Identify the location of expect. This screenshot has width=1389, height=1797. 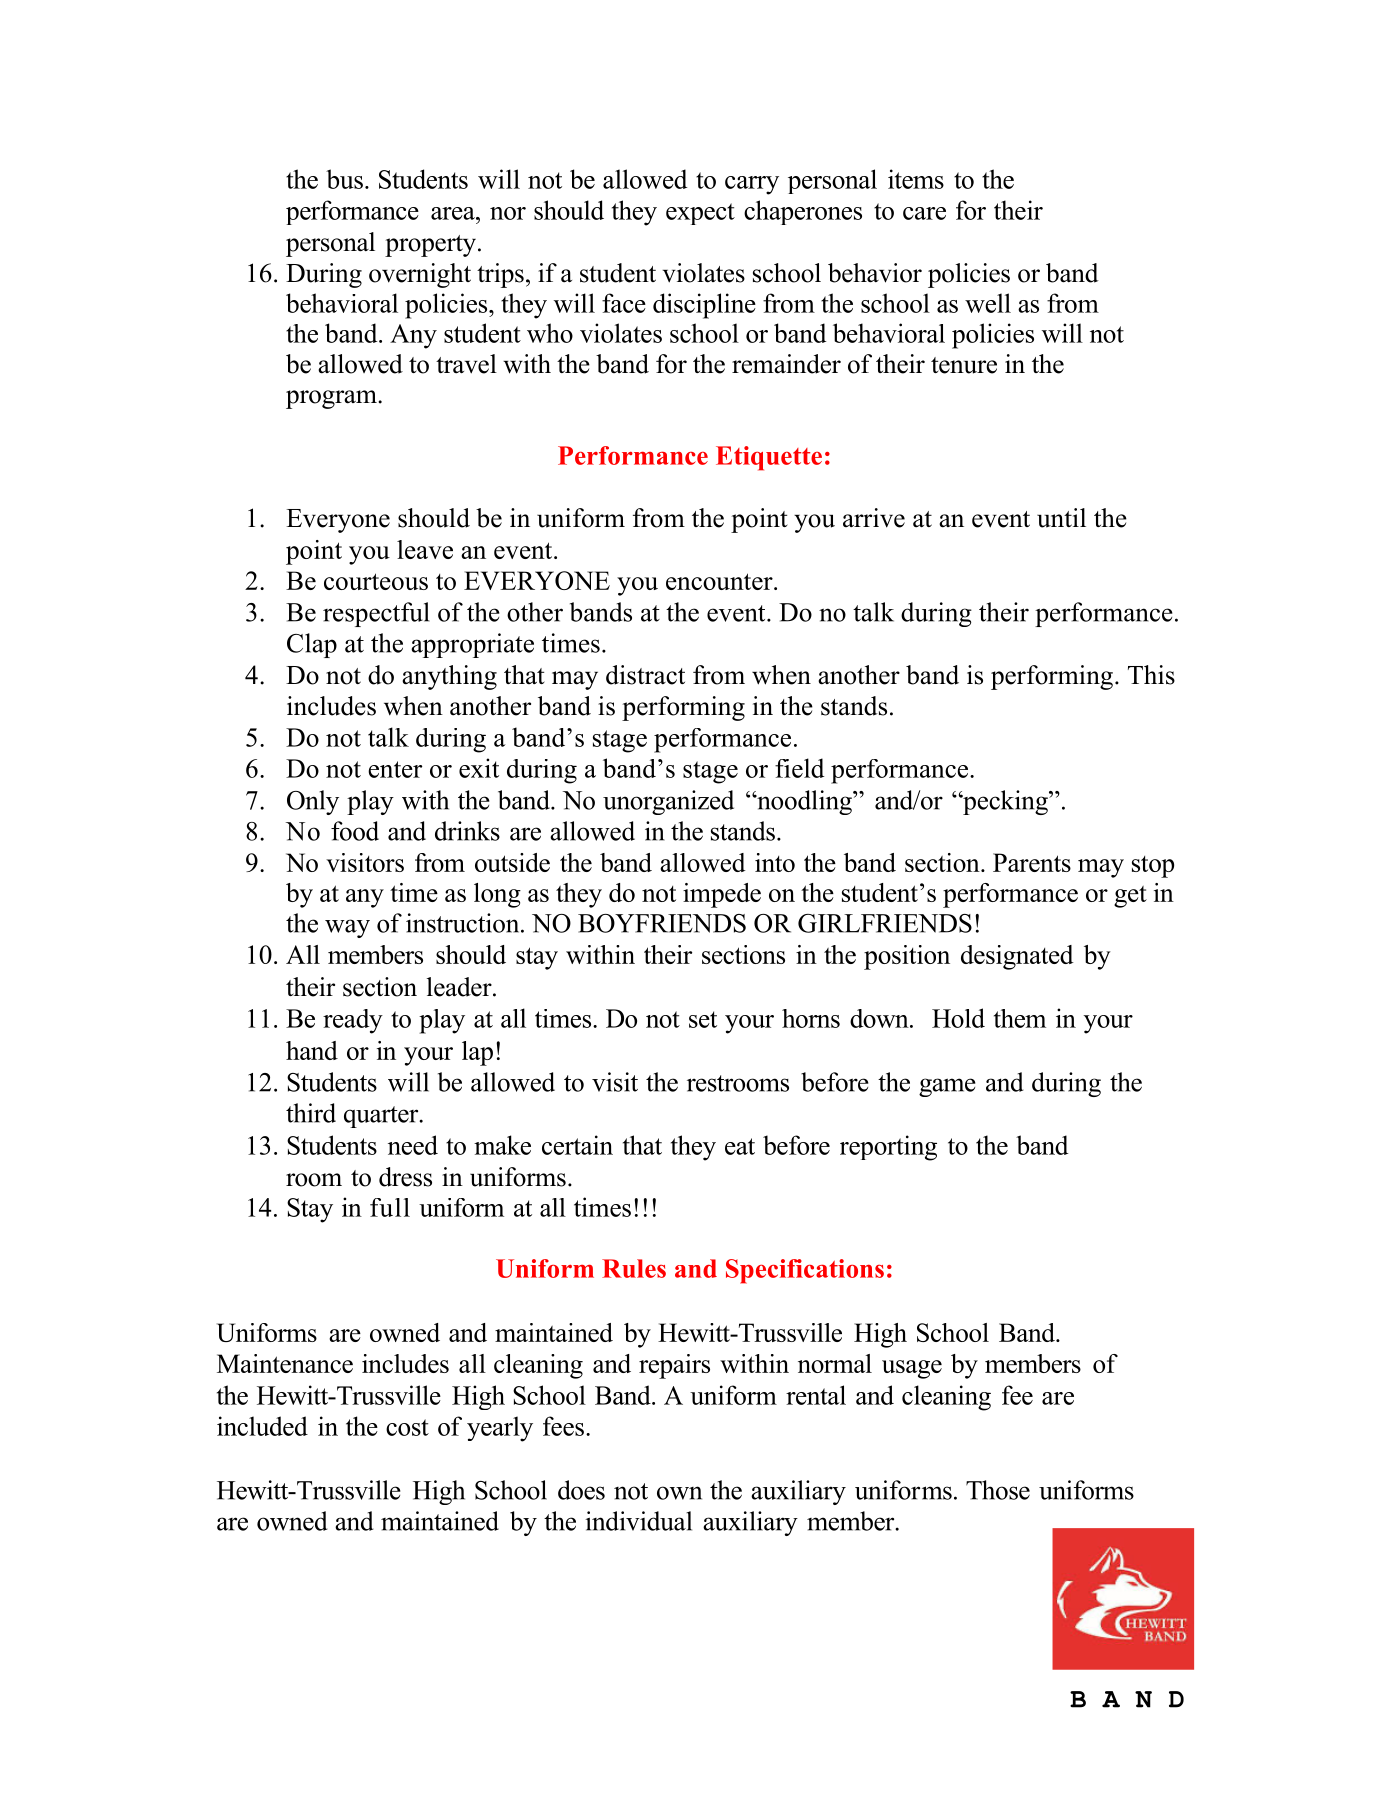
(700, 214).
